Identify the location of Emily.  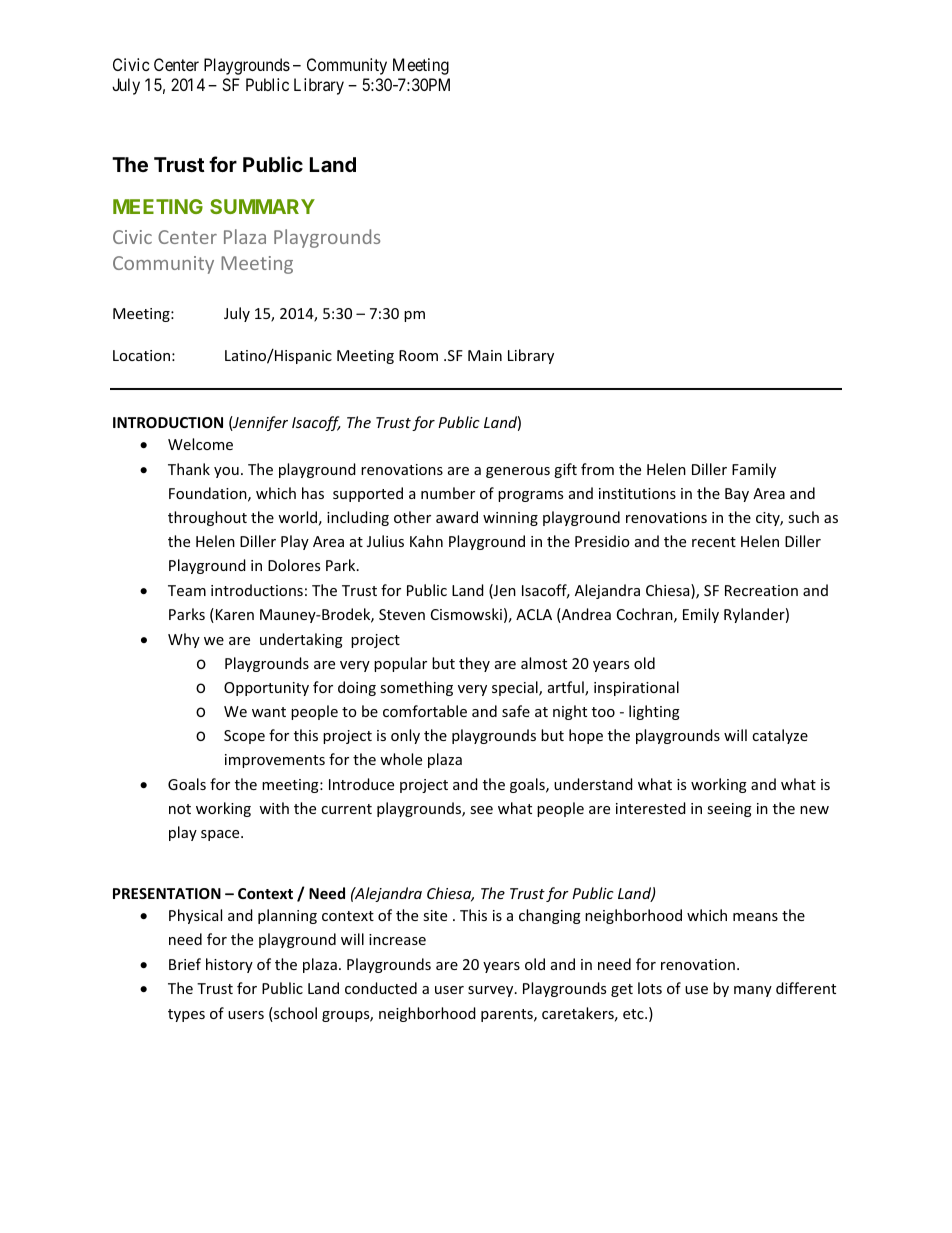
(701, 615).
